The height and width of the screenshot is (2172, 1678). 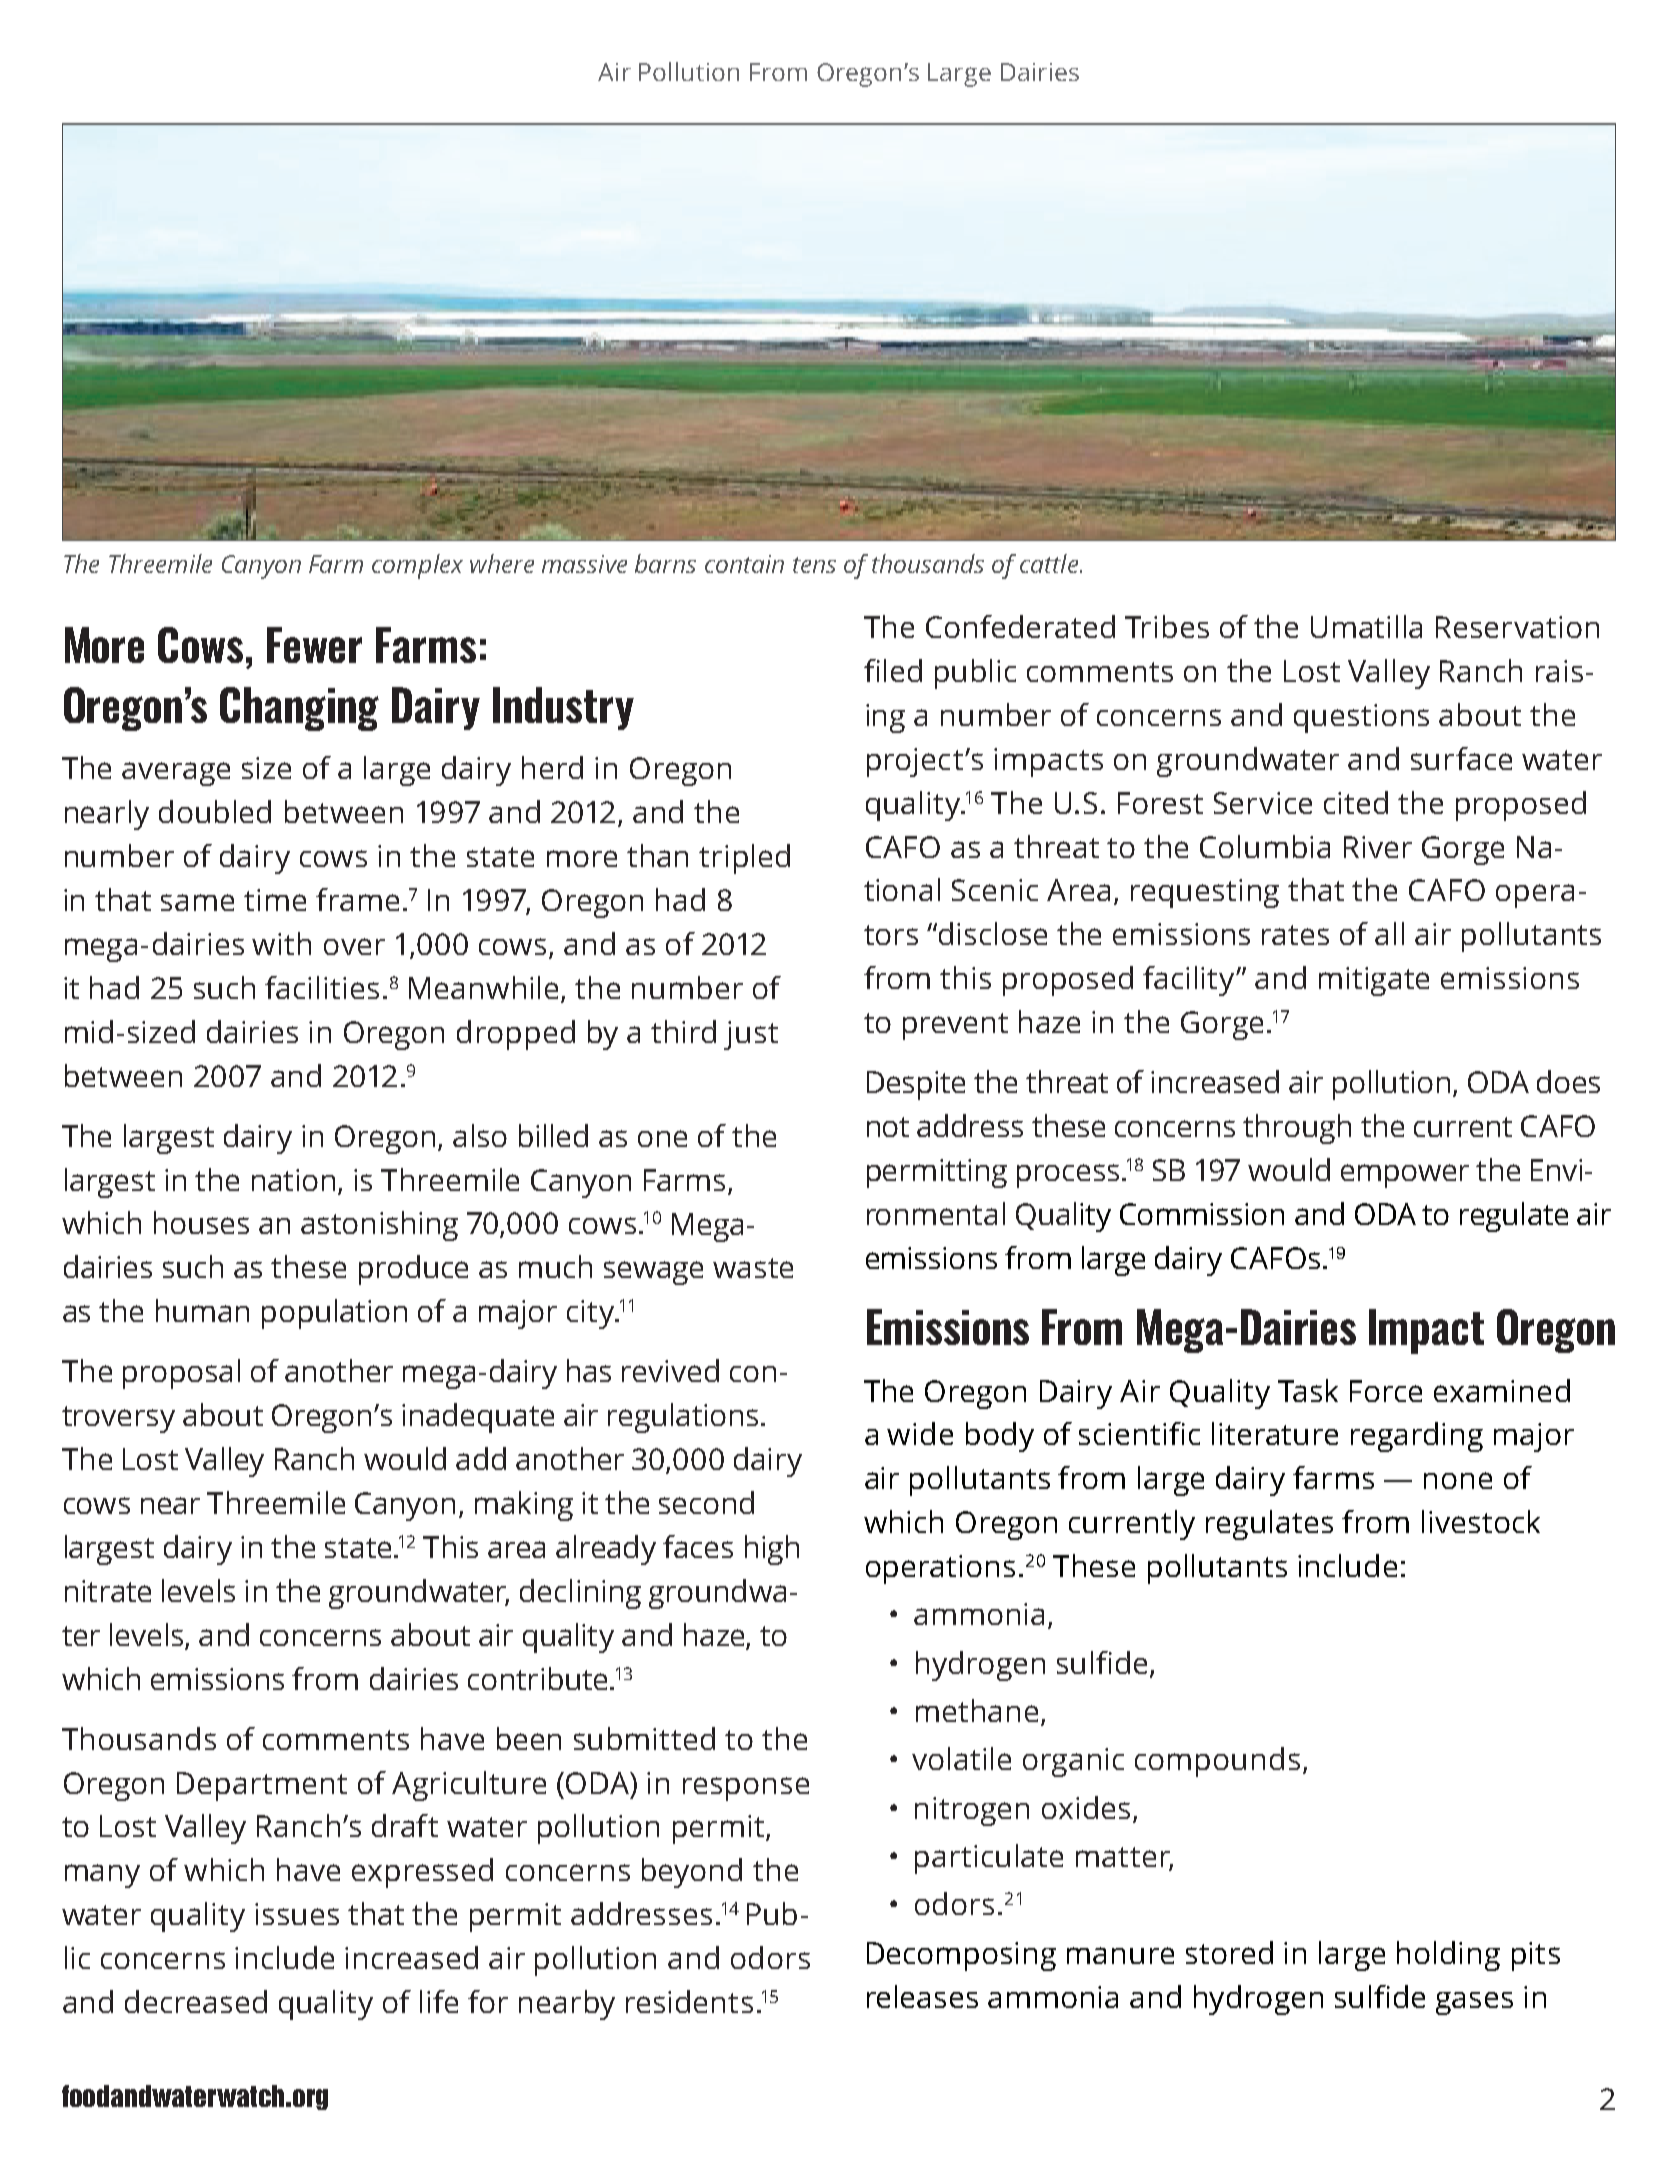 I want to click on with, so click(x=281, y=943).
